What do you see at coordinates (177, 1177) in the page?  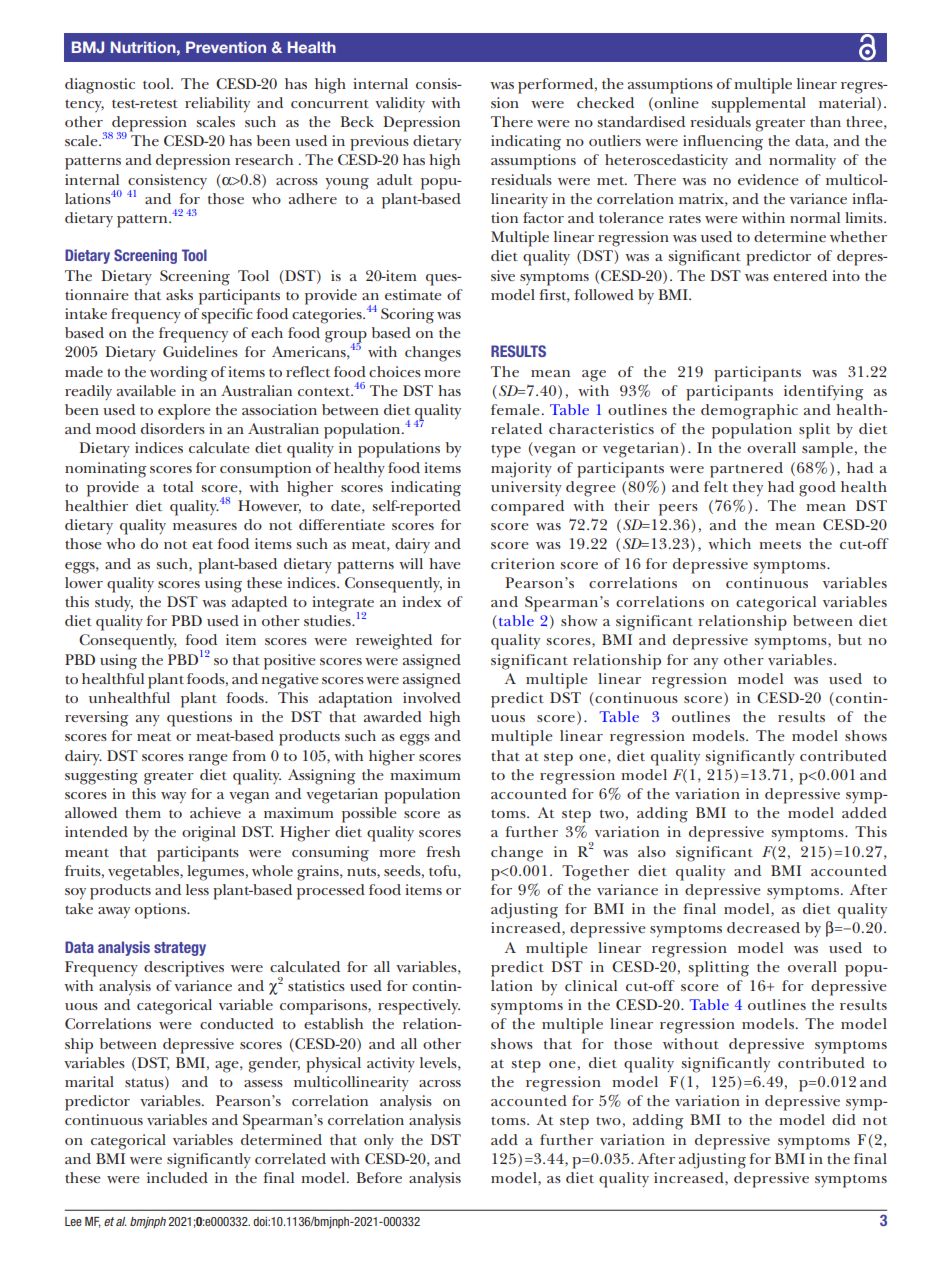 I see `included` at bounding box center [177, 1177].
